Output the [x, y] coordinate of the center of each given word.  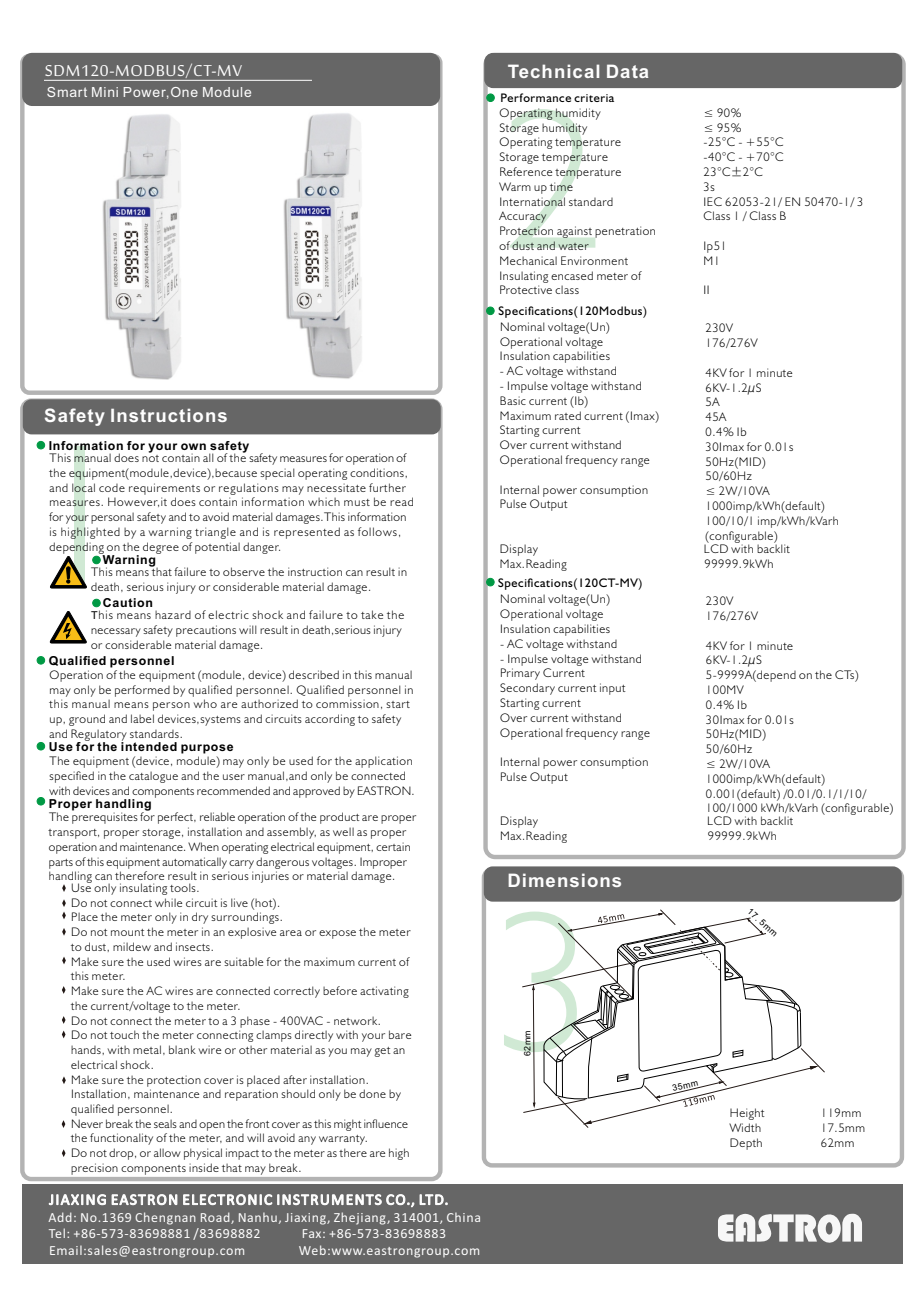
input [613, 689]
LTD [432, 1199]
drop [122, 1154]
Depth [746, 1144]
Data [627, 71]
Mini [105, 92]
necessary [116, 632]
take [372, 614]
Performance [536, 97]
